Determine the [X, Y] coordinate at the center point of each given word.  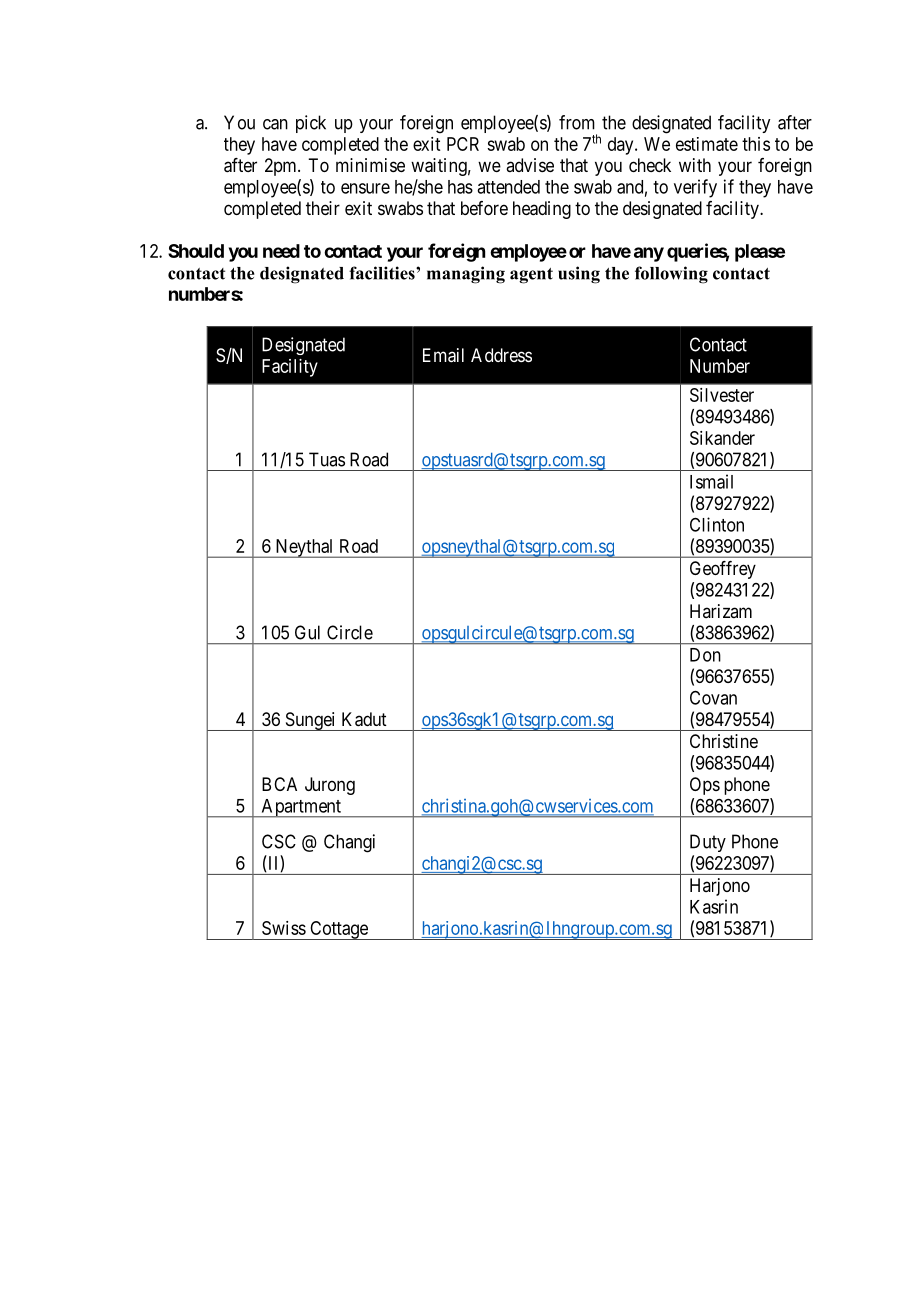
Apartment [301, 808]
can [275, 124]
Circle [350, 632]
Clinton [717, 524]
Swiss [284, 928]
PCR [463, 144]
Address [501, 355]
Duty [708, 843]
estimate [707, 144]
